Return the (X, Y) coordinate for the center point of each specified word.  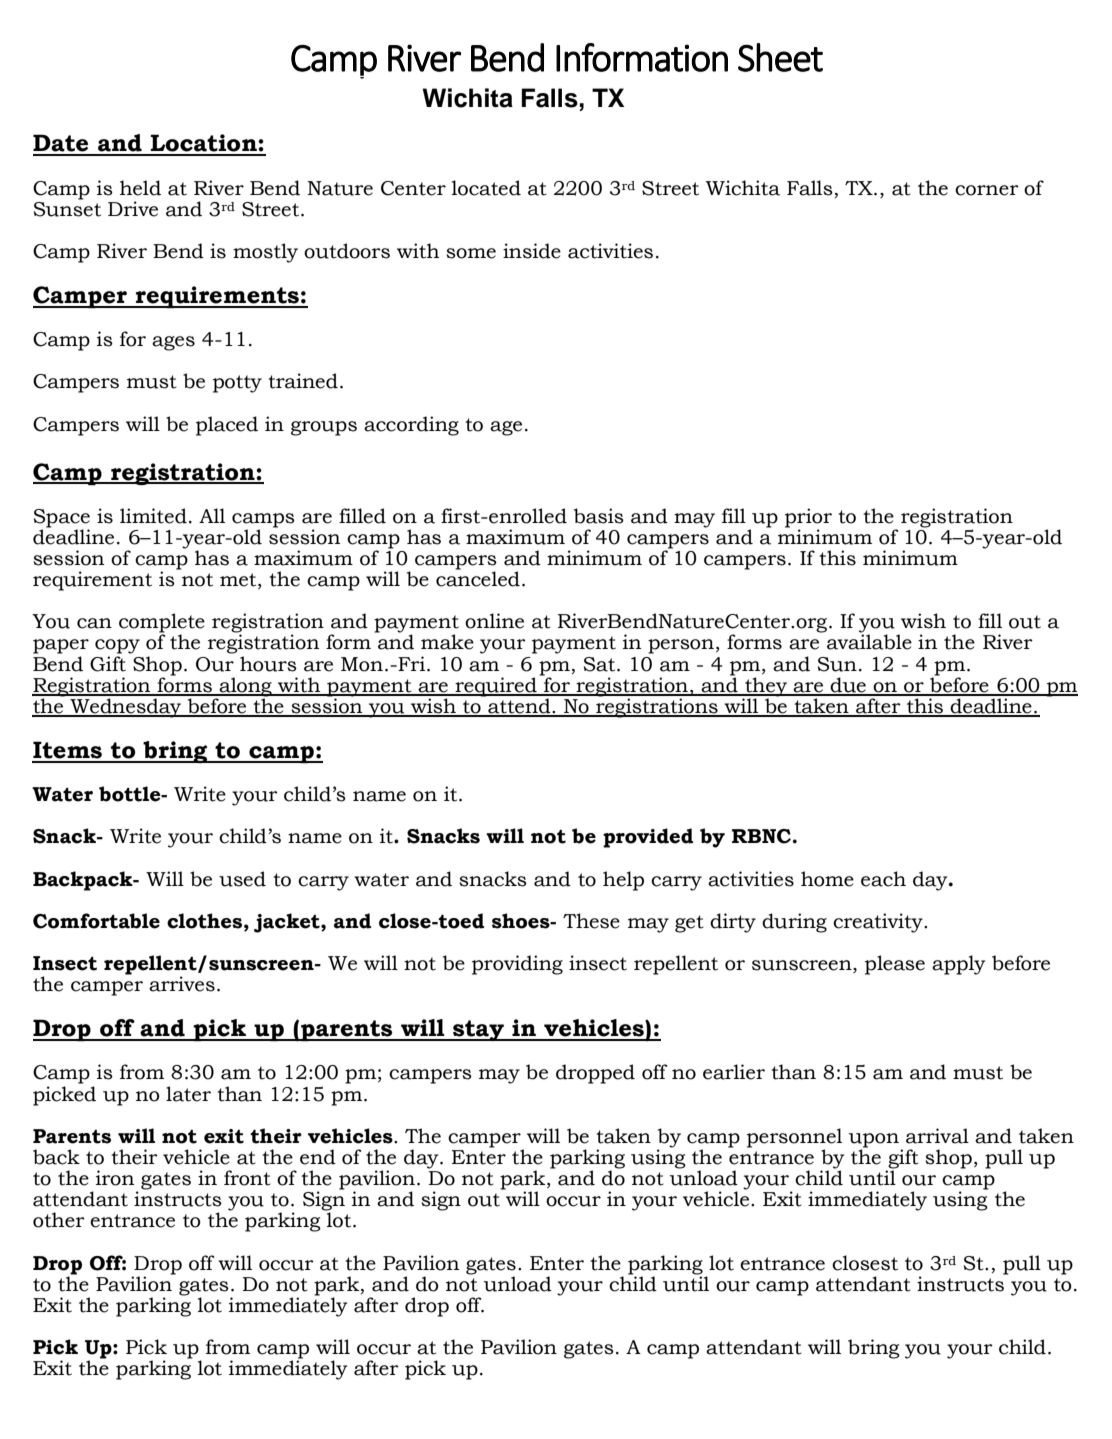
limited (153, 516)
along (245, 688)
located (486, 188)
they (766, 688)
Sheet (780, 57)
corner (987, 190)
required (496, 687)
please (895, 965)
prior (808, 519)
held (140, 188)
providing (517, 965)
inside (532, 251)
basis (599, 516)
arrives (182, 984)
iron (115, 1178)
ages (173, 343)
